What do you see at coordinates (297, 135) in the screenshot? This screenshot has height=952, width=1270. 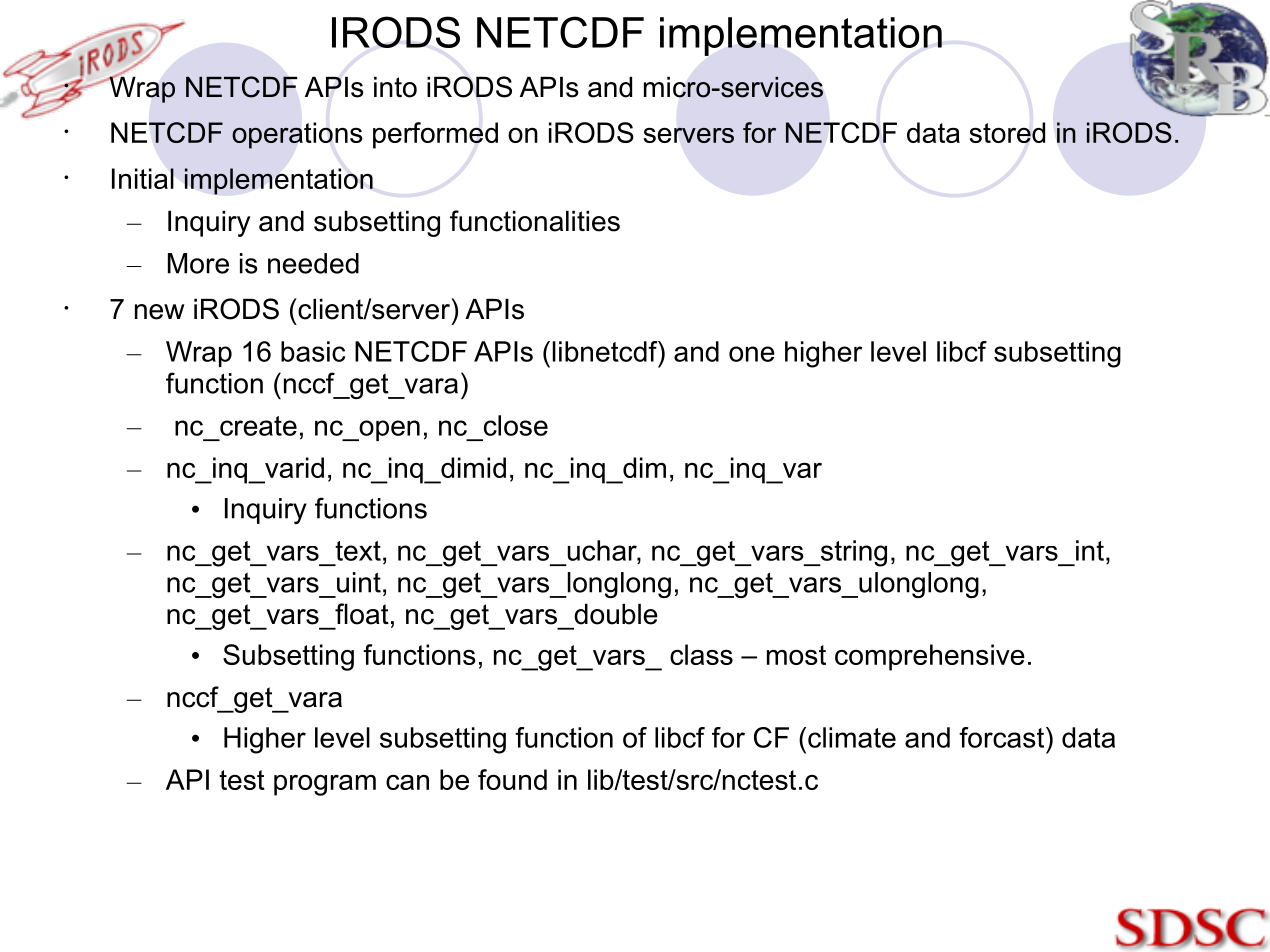 I see `operations` at bounding box center [297, 135].
